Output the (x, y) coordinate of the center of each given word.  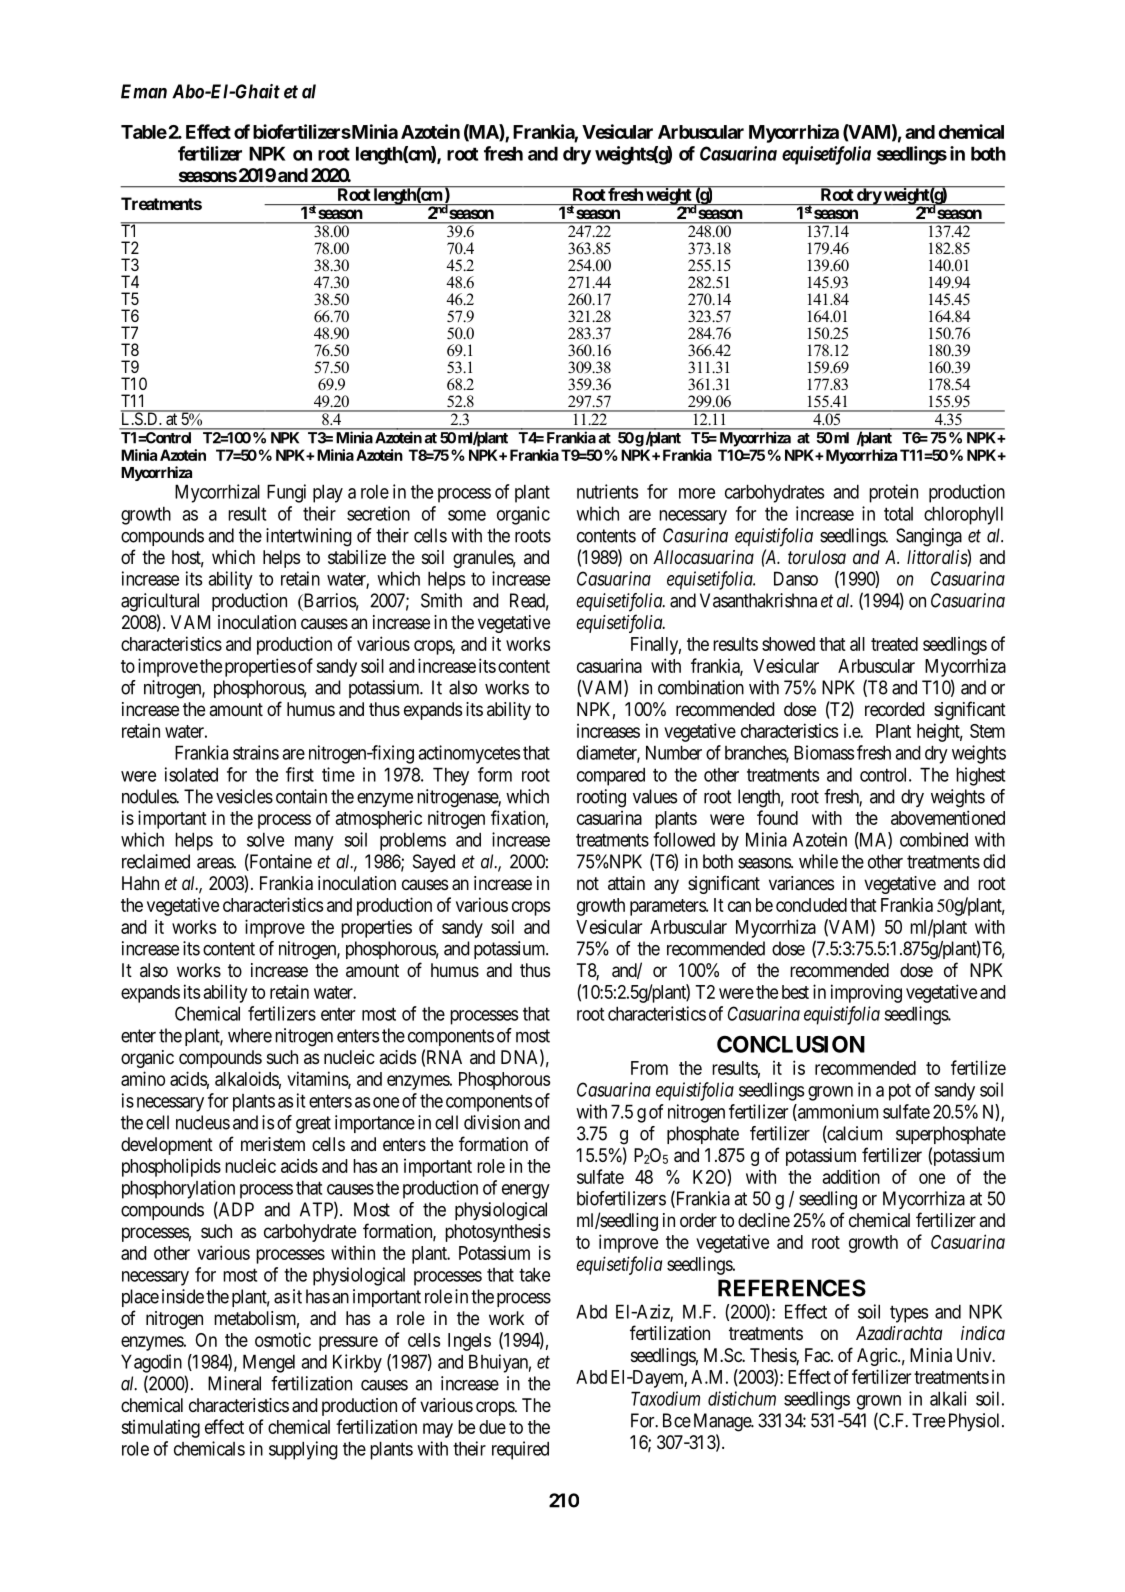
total (898, 514)
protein (893, 493)
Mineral (234, 1383)
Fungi (286, 493)
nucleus (203, 1122)
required (520, 1450)
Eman (144, 91)
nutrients (607, 491)
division (492, 1122)
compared (611, 776)
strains (256, 752)
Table (144, 132)
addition (851, 1176)
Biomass (824, 752)
